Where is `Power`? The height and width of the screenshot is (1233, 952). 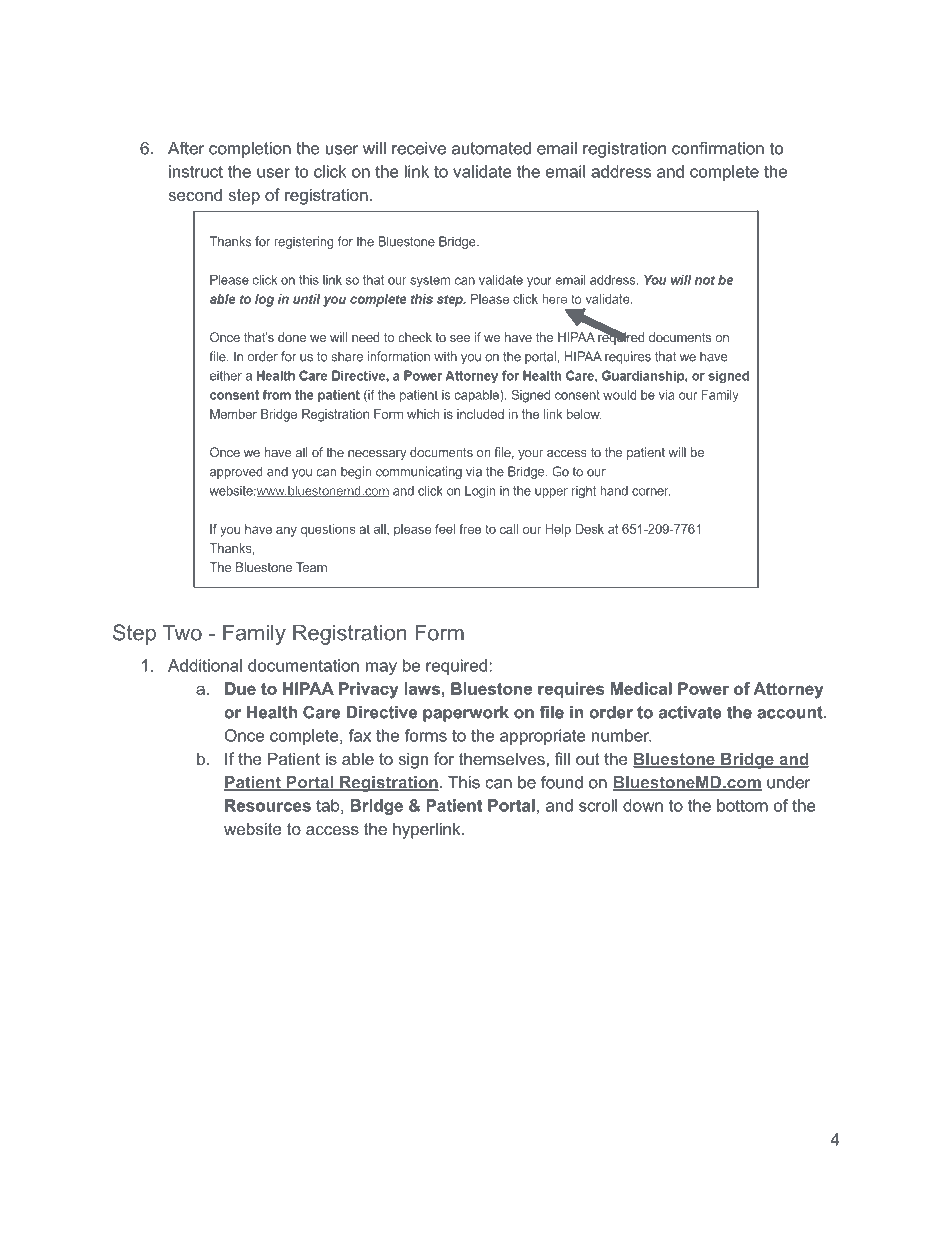 Power is located at coordinates (703, 688).
